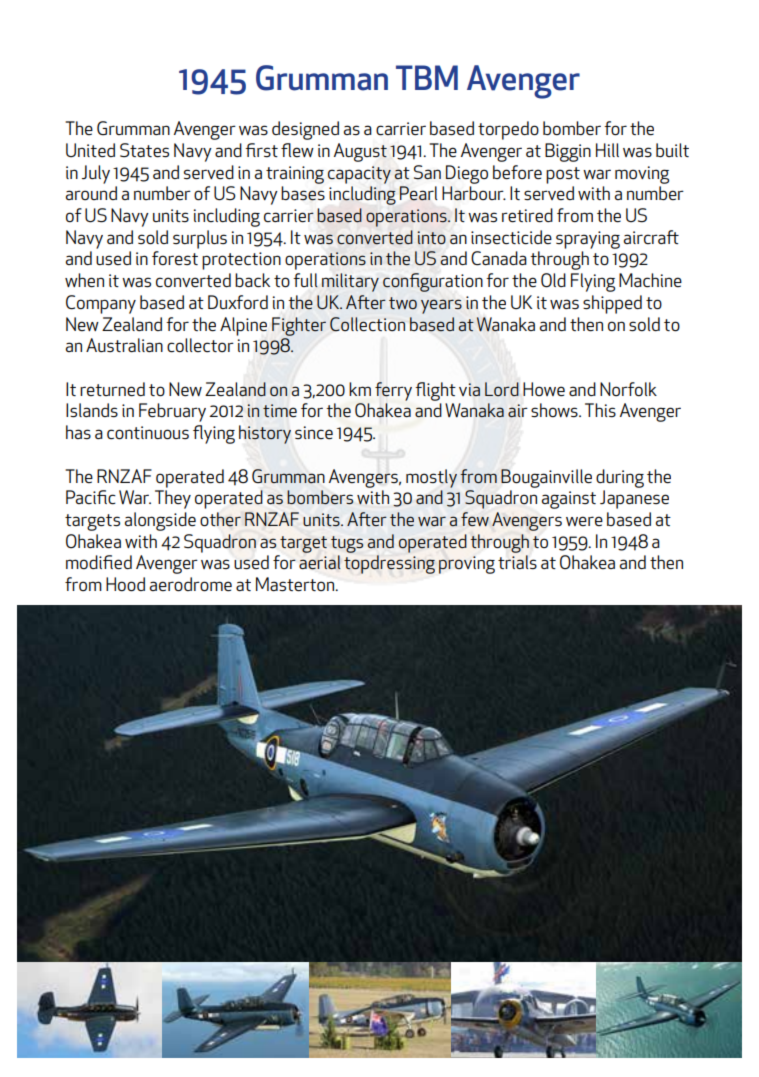  Describe the element at coordinates (427, 77) in the screenshot. I see `TBM` at that location.
